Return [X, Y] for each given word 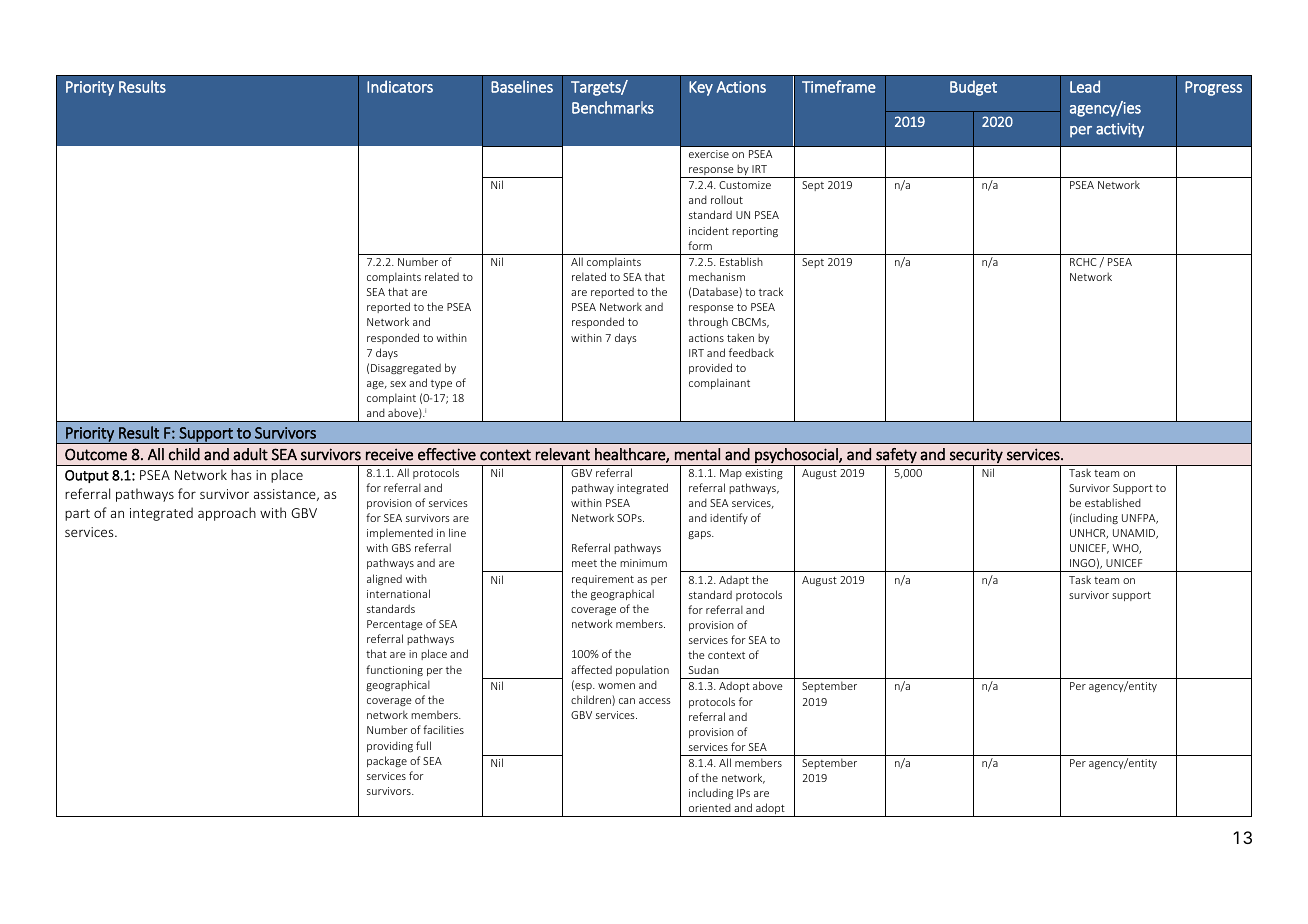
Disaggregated [406, 369]
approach [227, 514]
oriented [710, 807]
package [387, 761]
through [708, 322]
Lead [1085, 86]
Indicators [400, 86]
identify [729, 518]
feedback [751, 352]
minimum [643, 563]
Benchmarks [613, 107]
